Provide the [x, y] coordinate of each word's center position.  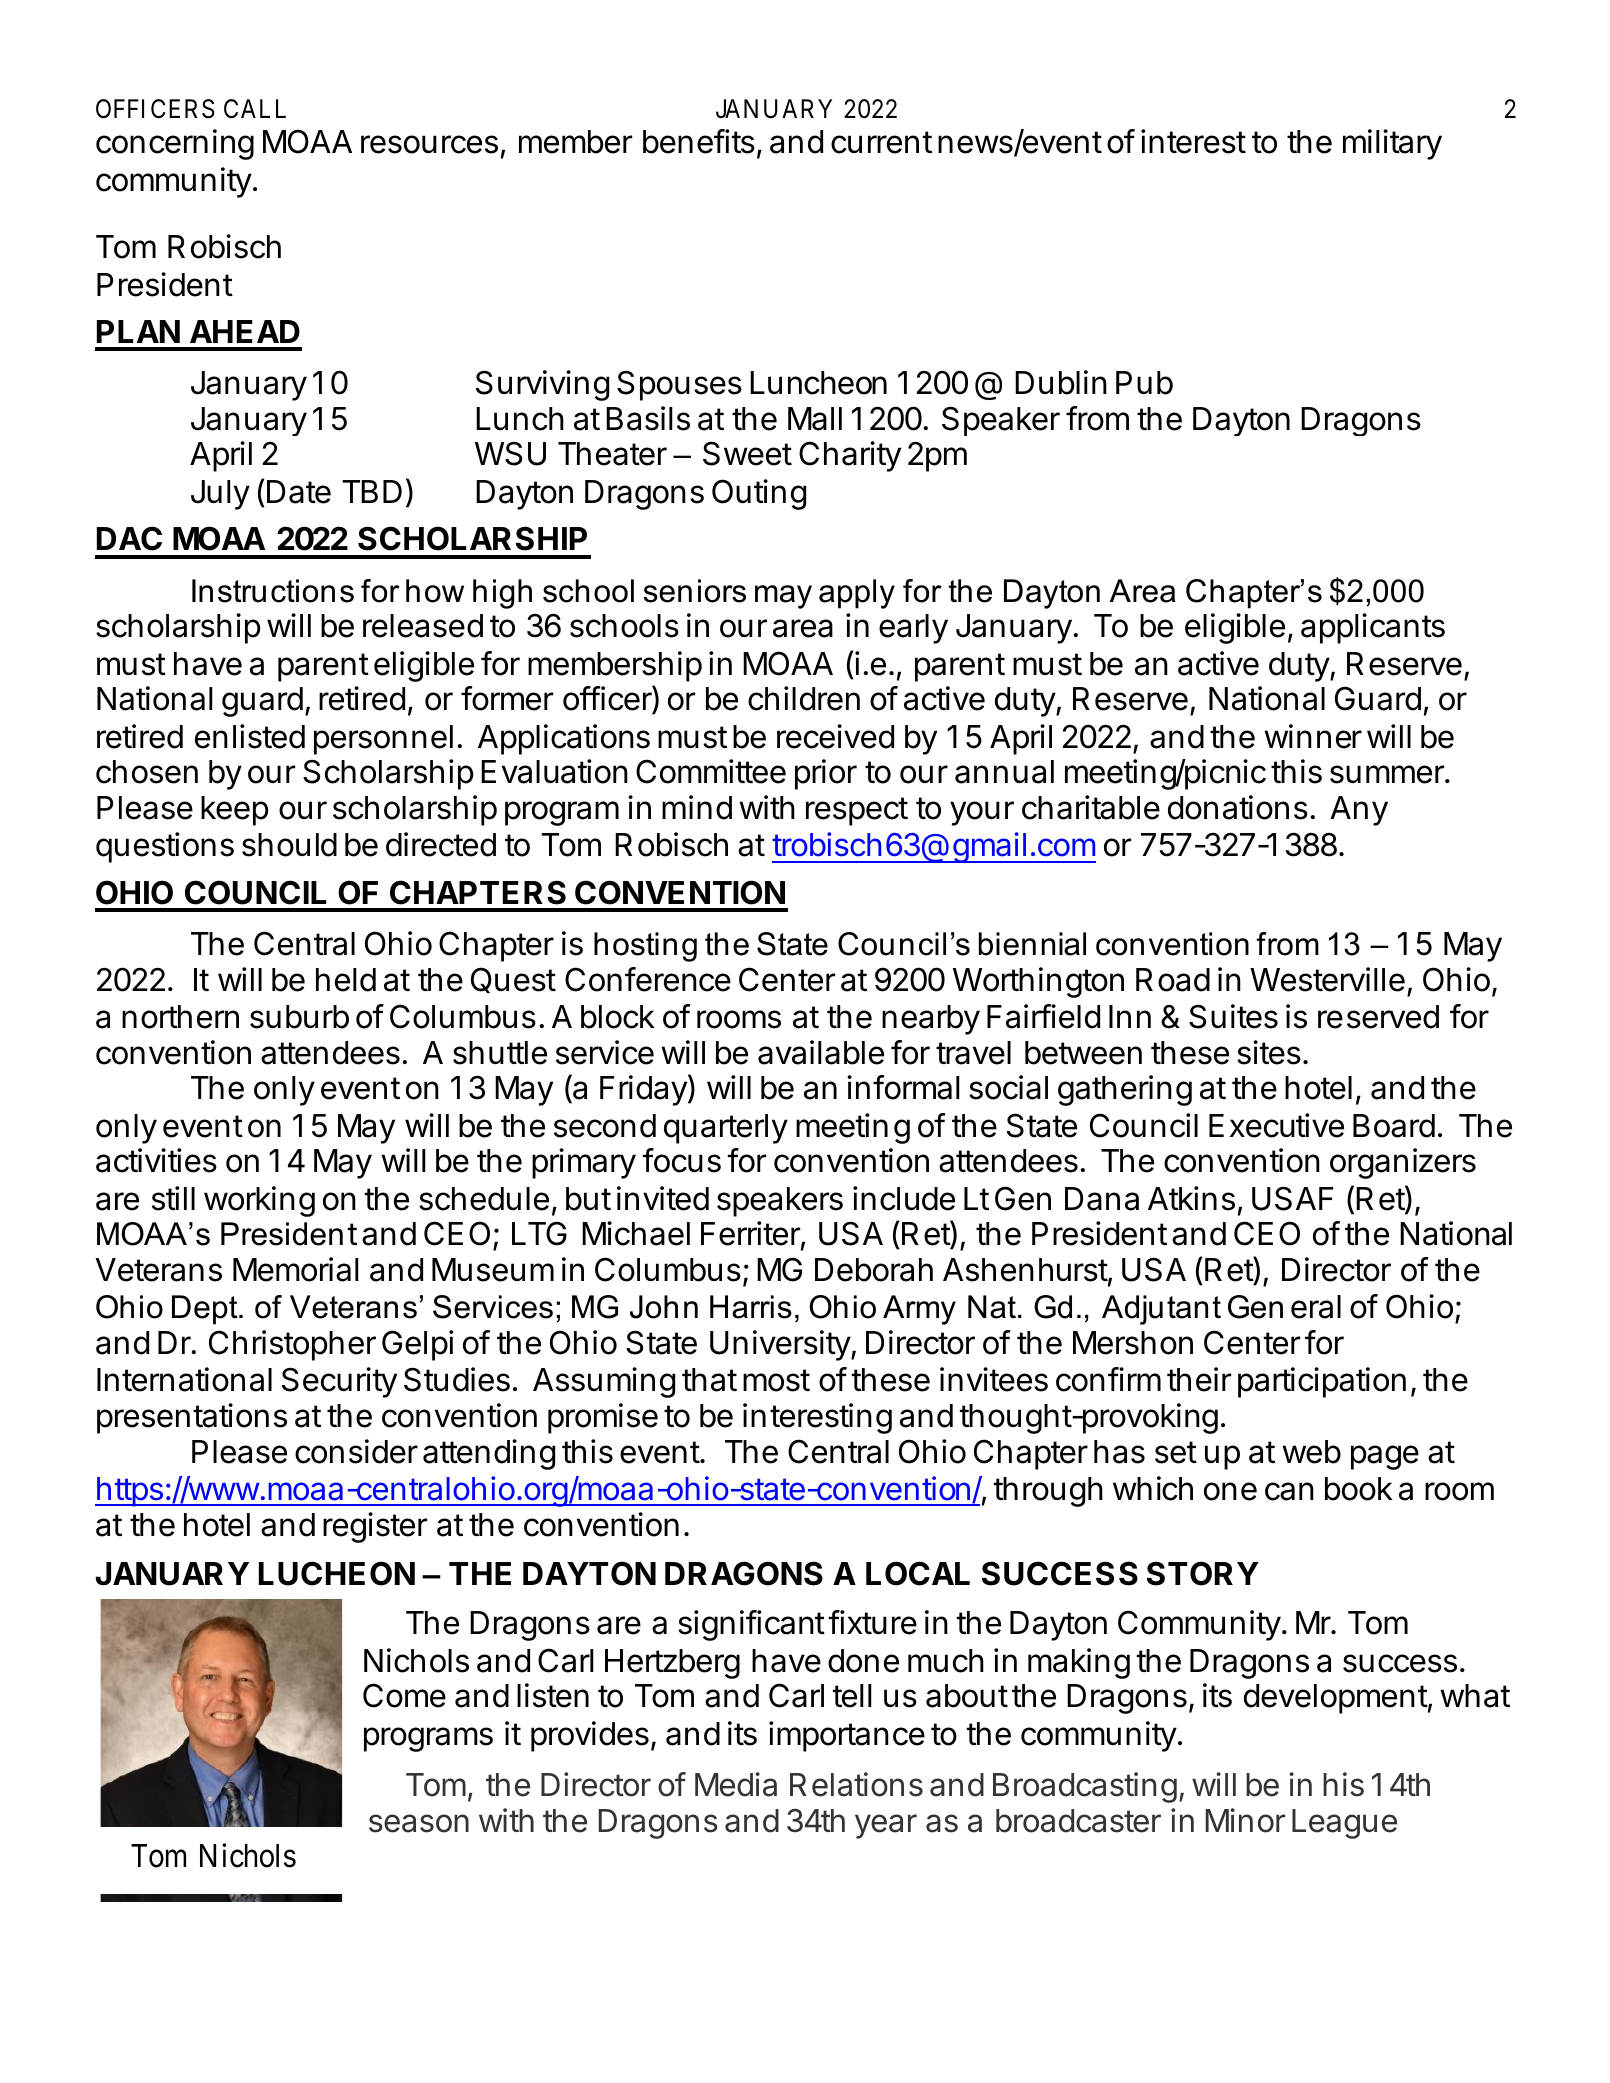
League [1344, 1824]
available [821, 1052]
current [881, 142]
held [346, 980]
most [776, 1380]
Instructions [273, 591]
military [1392, 144]
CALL [255, 109]
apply [857, 594]
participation [1322, 1382]
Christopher [292, 1345]
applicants [1373, 628]
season [419, 1823]
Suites [1233, 1016]
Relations [856, 1784]
